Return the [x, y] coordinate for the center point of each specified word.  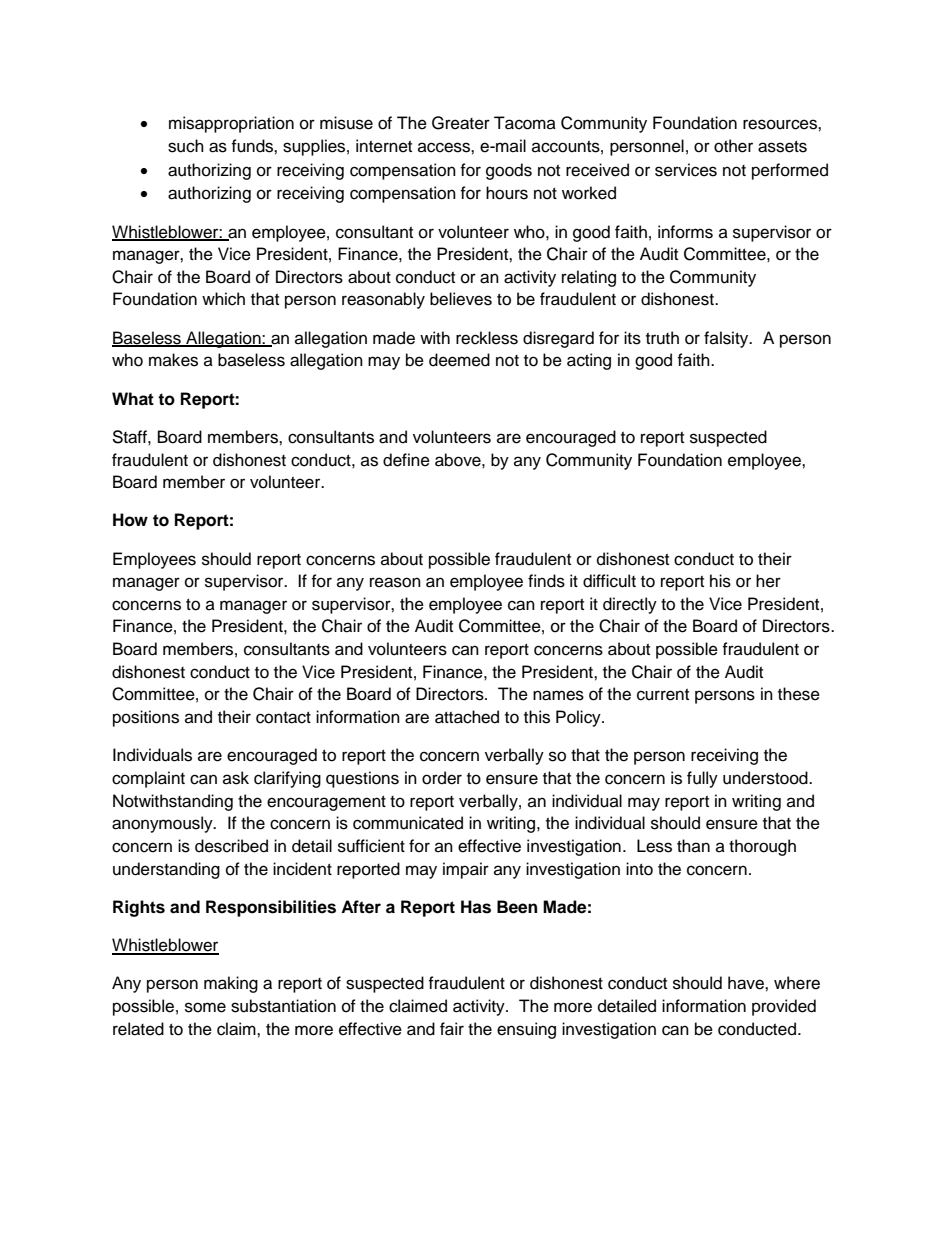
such [186, 146]
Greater [461, 123]
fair [452, 1029]
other [733, 146]
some [205, 1007]
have [747, 983]
